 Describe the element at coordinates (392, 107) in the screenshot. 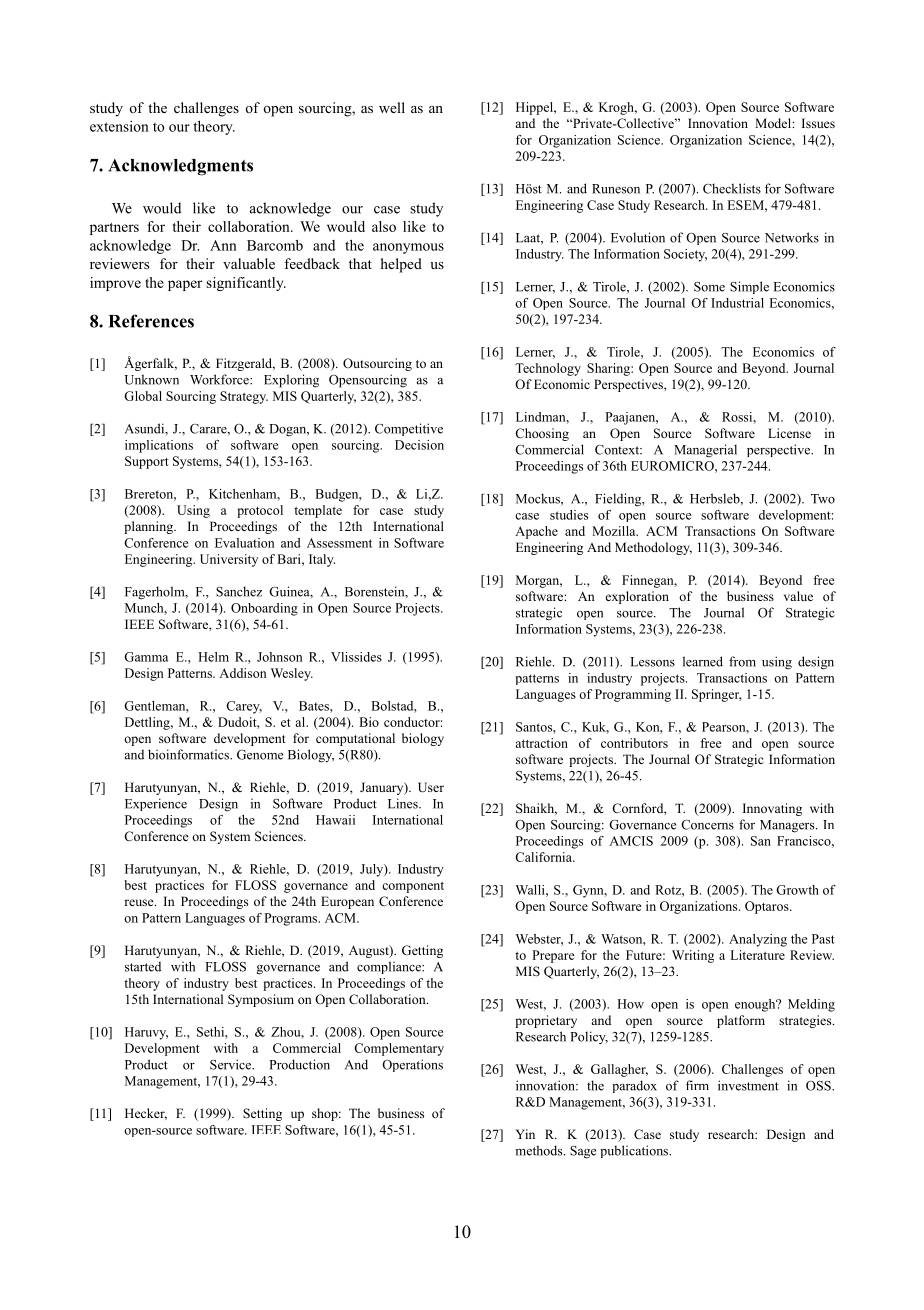

I see `well` at that location.
